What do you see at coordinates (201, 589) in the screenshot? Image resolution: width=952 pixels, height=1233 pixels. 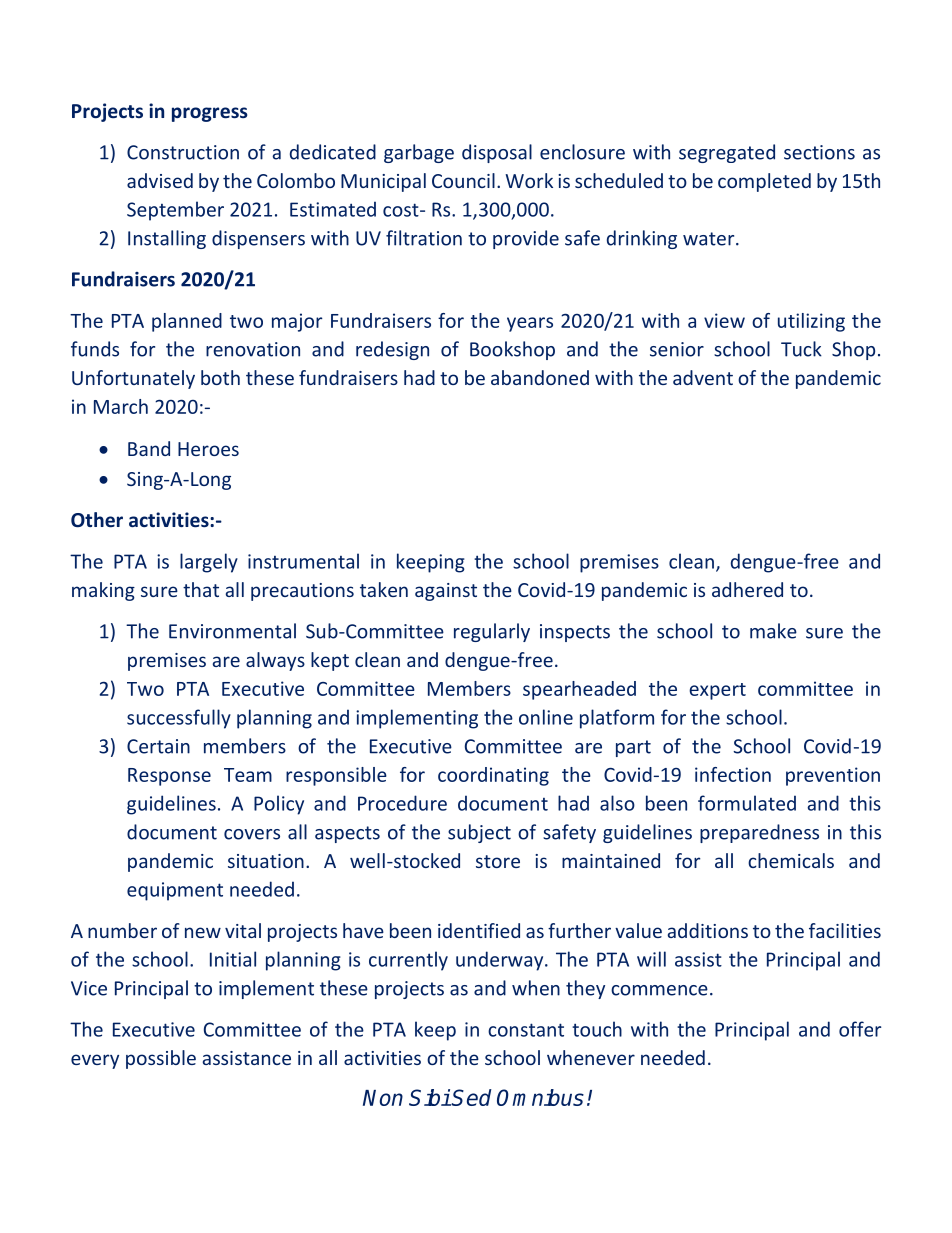 I see `that` at bounding box center [201, 589].
